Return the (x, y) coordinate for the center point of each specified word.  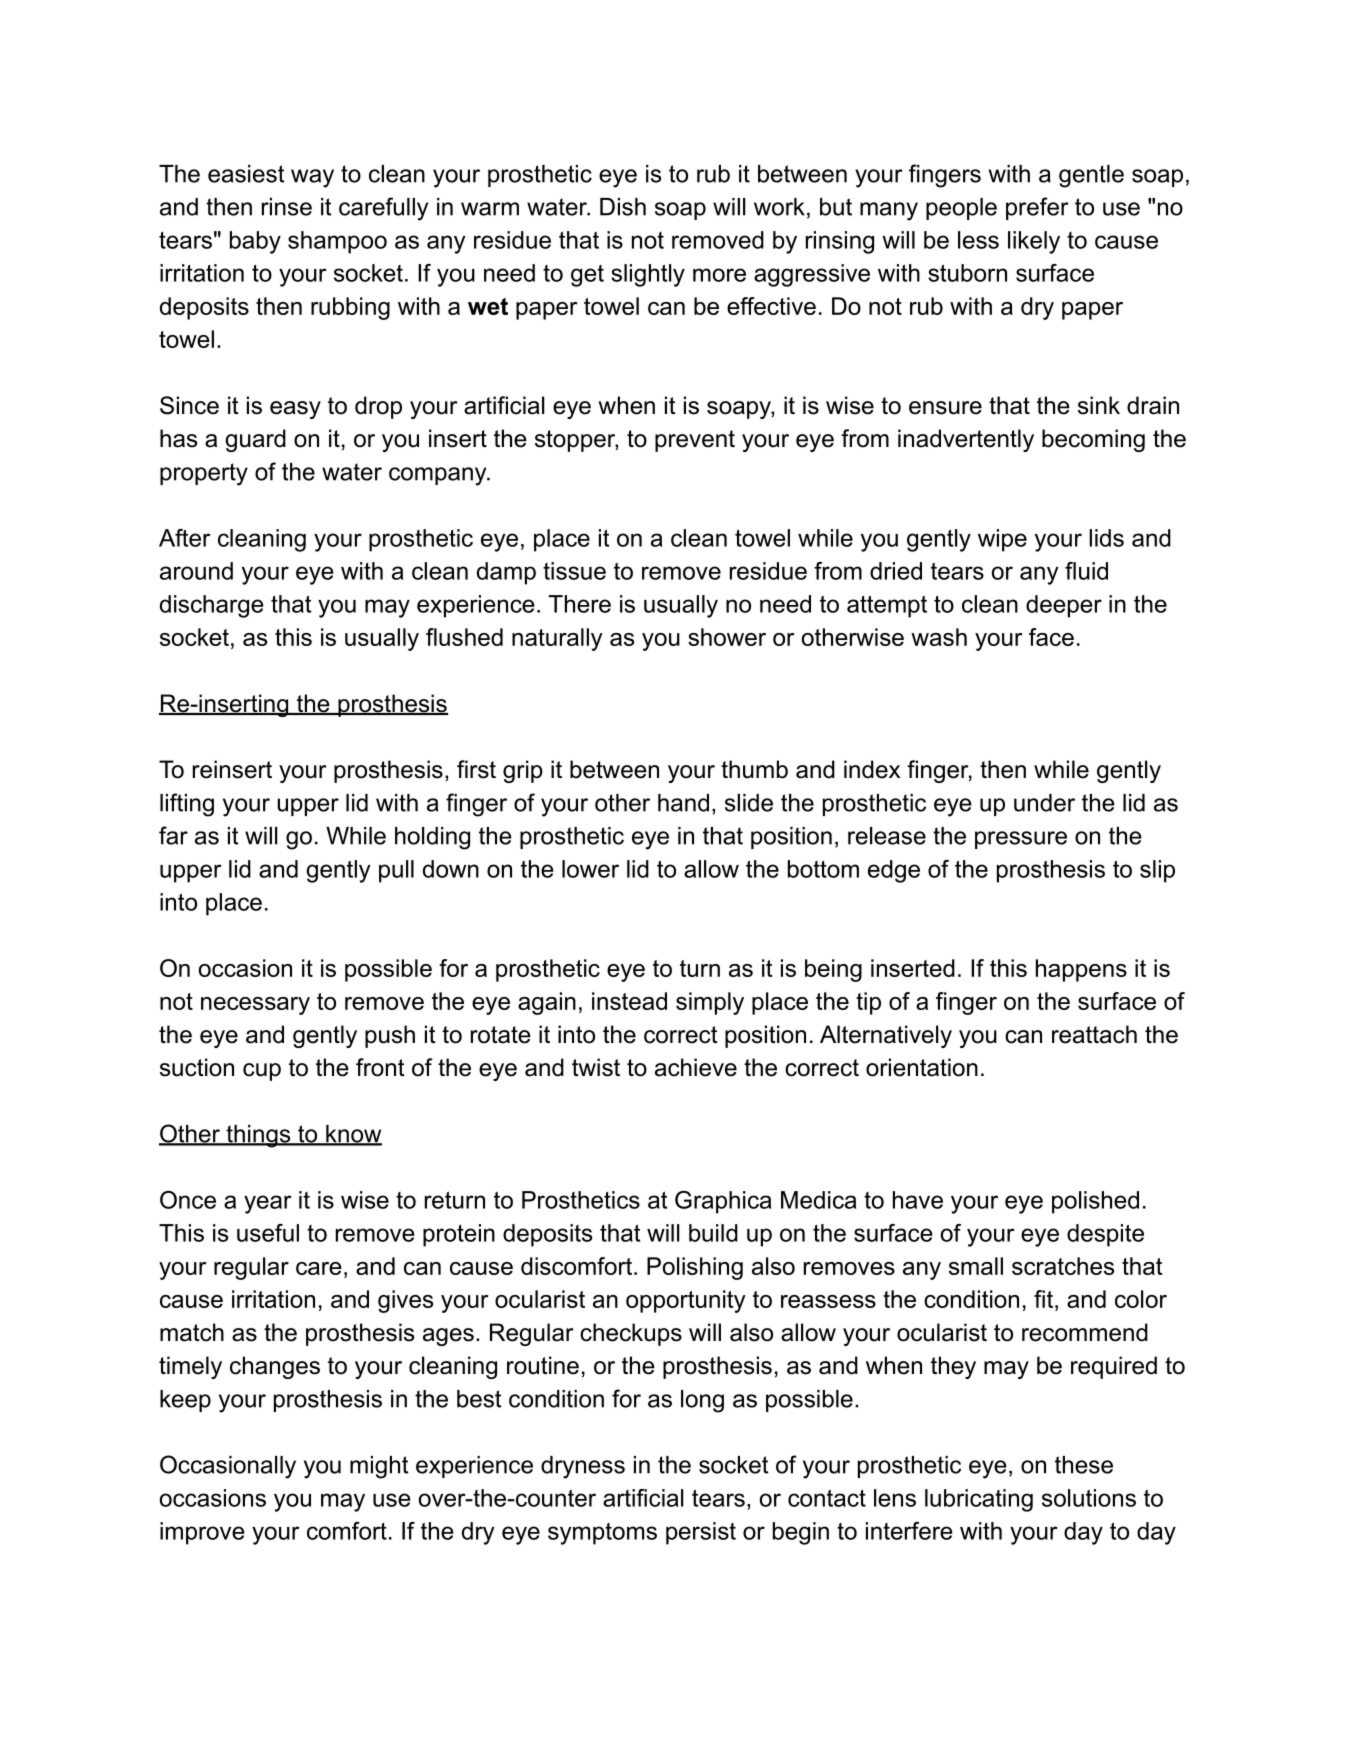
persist (701, 1533)
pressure (1021, 840)
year (268, 1204)
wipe (1002, 540)
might (379, 1467)
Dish (623, 207)
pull (396, 871)
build (713, 1233)
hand (683, 803)
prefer (1037, 208)
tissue (574, 571)
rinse (287, 207)
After (185, 538)
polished (1095, 1202)
